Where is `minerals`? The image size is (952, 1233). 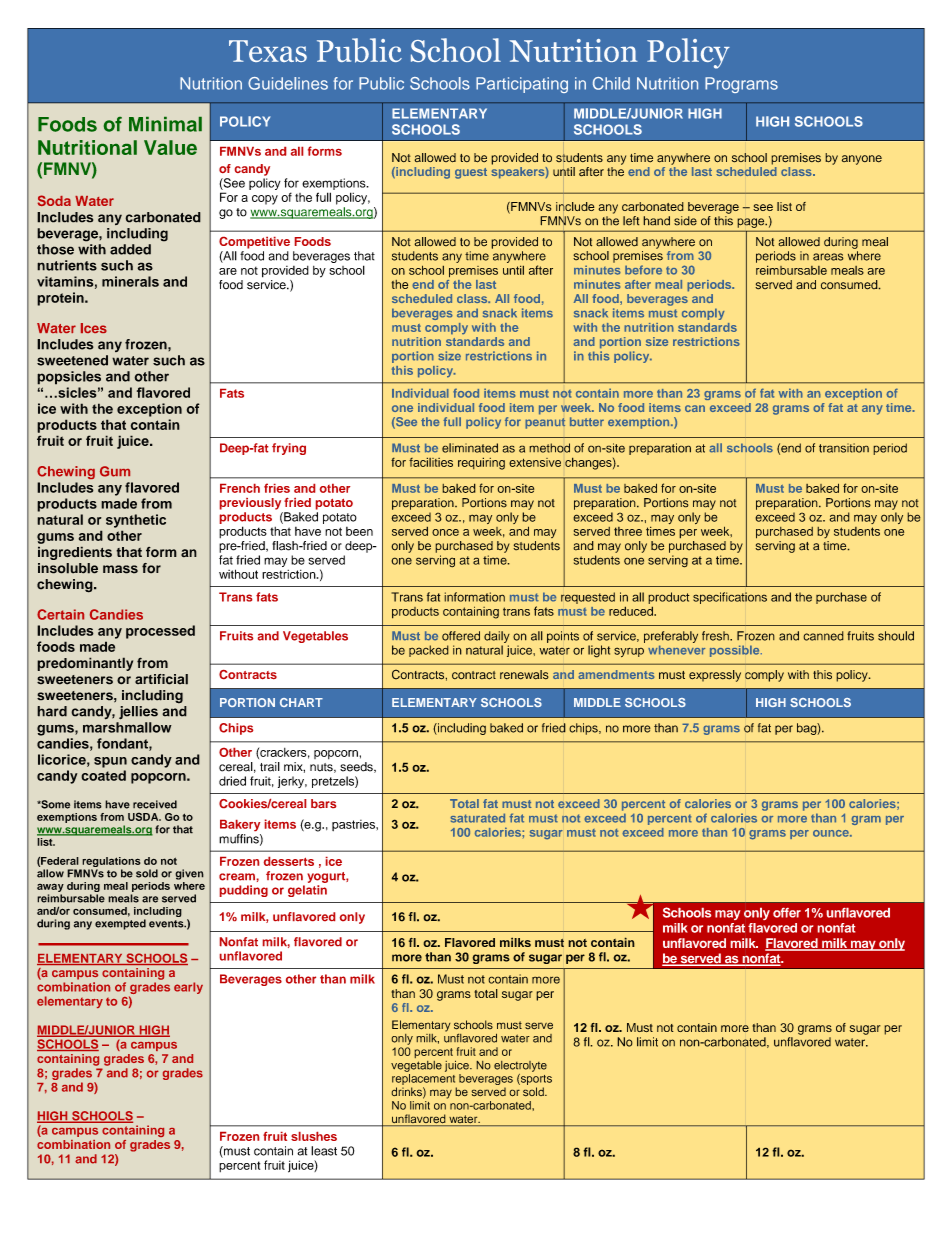
minerals is located at coordinates (130, 281).
